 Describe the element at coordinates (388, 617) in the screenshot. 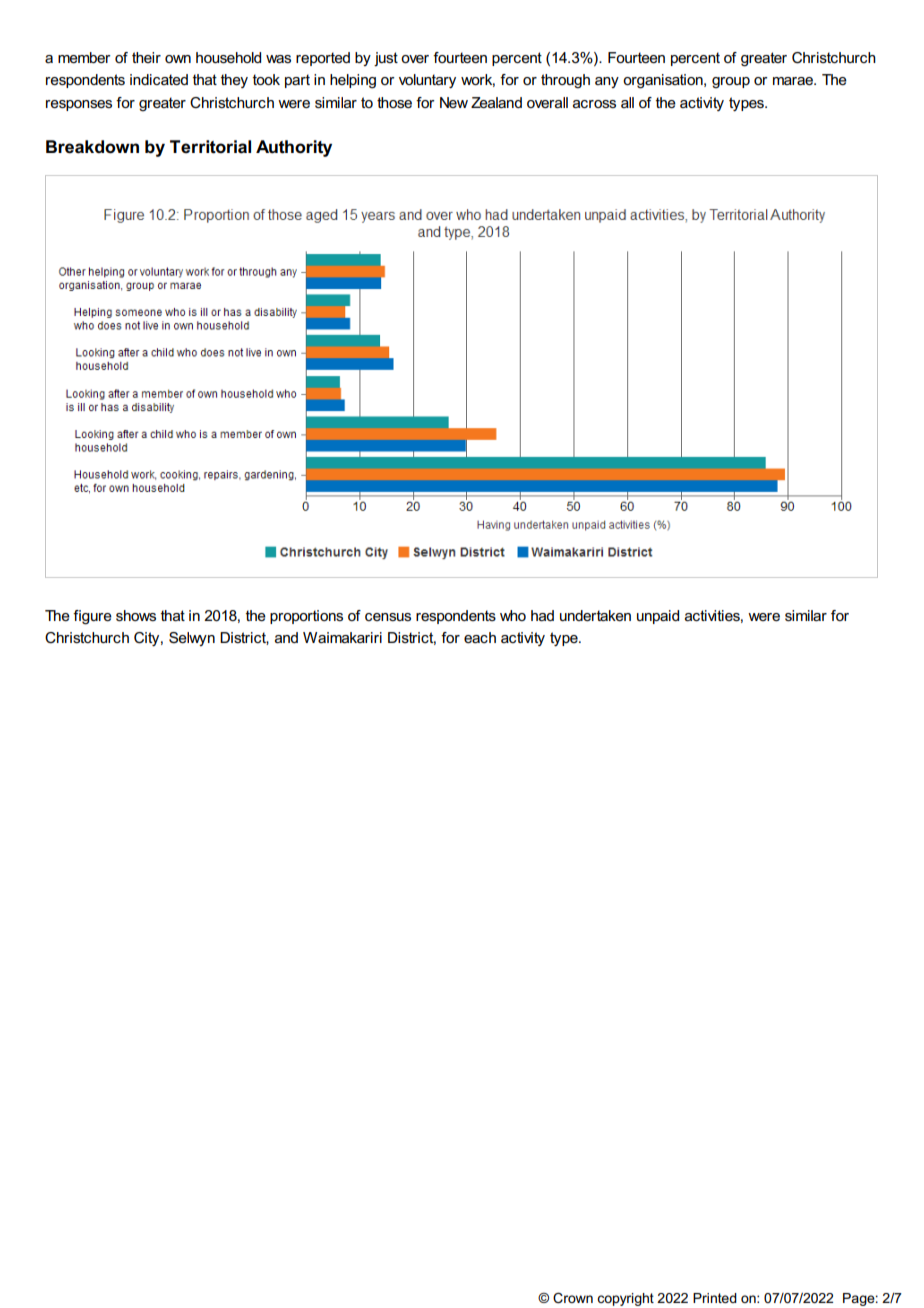

I see `census` at that location.
